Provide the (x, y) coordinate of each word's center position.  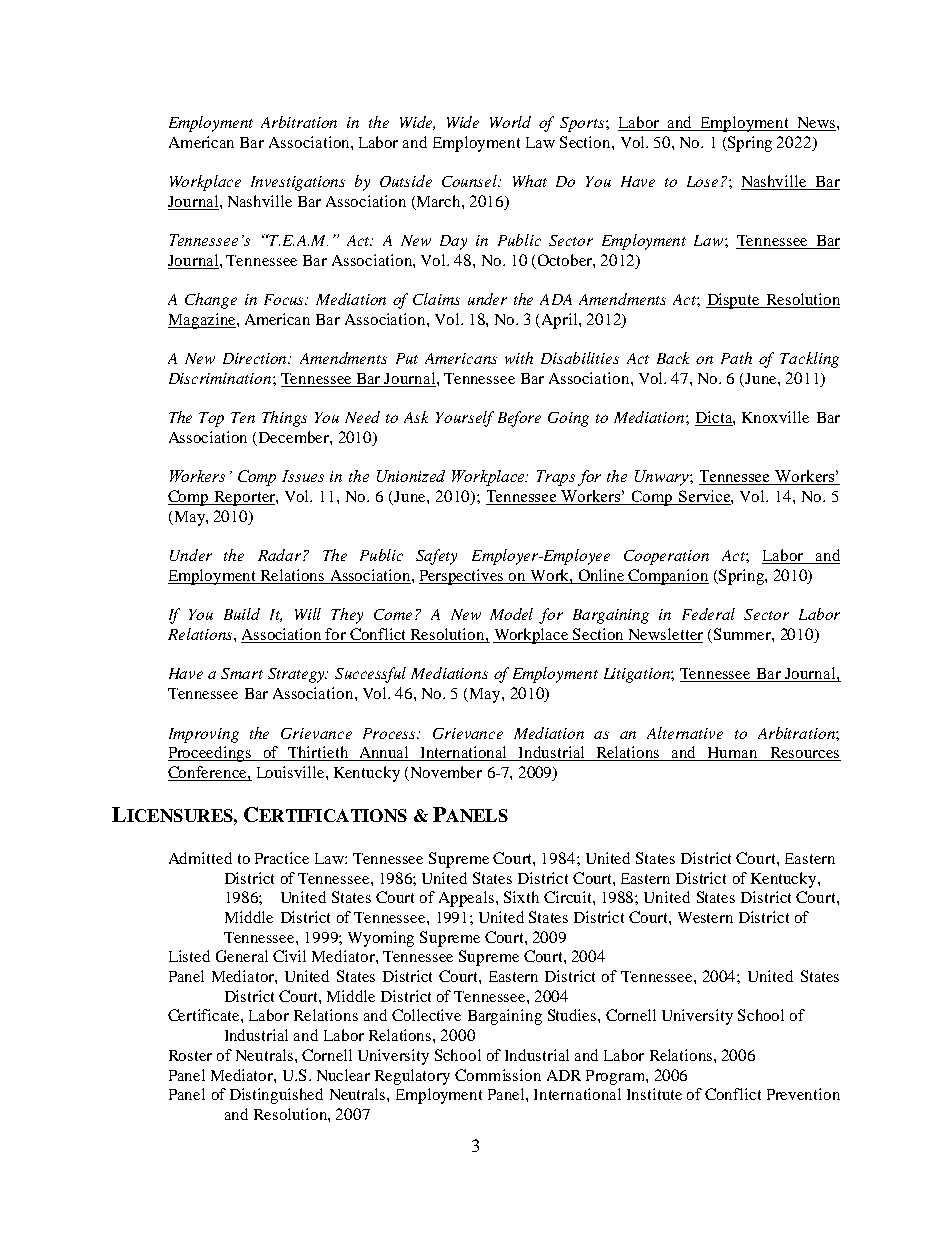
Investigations (298, 183)
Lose (702, 181)
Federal (708, 614)
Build (242, 614)
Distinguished (276, 1096)
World (510, 122)
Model (511, 614)
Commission (498, 1075)
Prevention (803, 1094)
